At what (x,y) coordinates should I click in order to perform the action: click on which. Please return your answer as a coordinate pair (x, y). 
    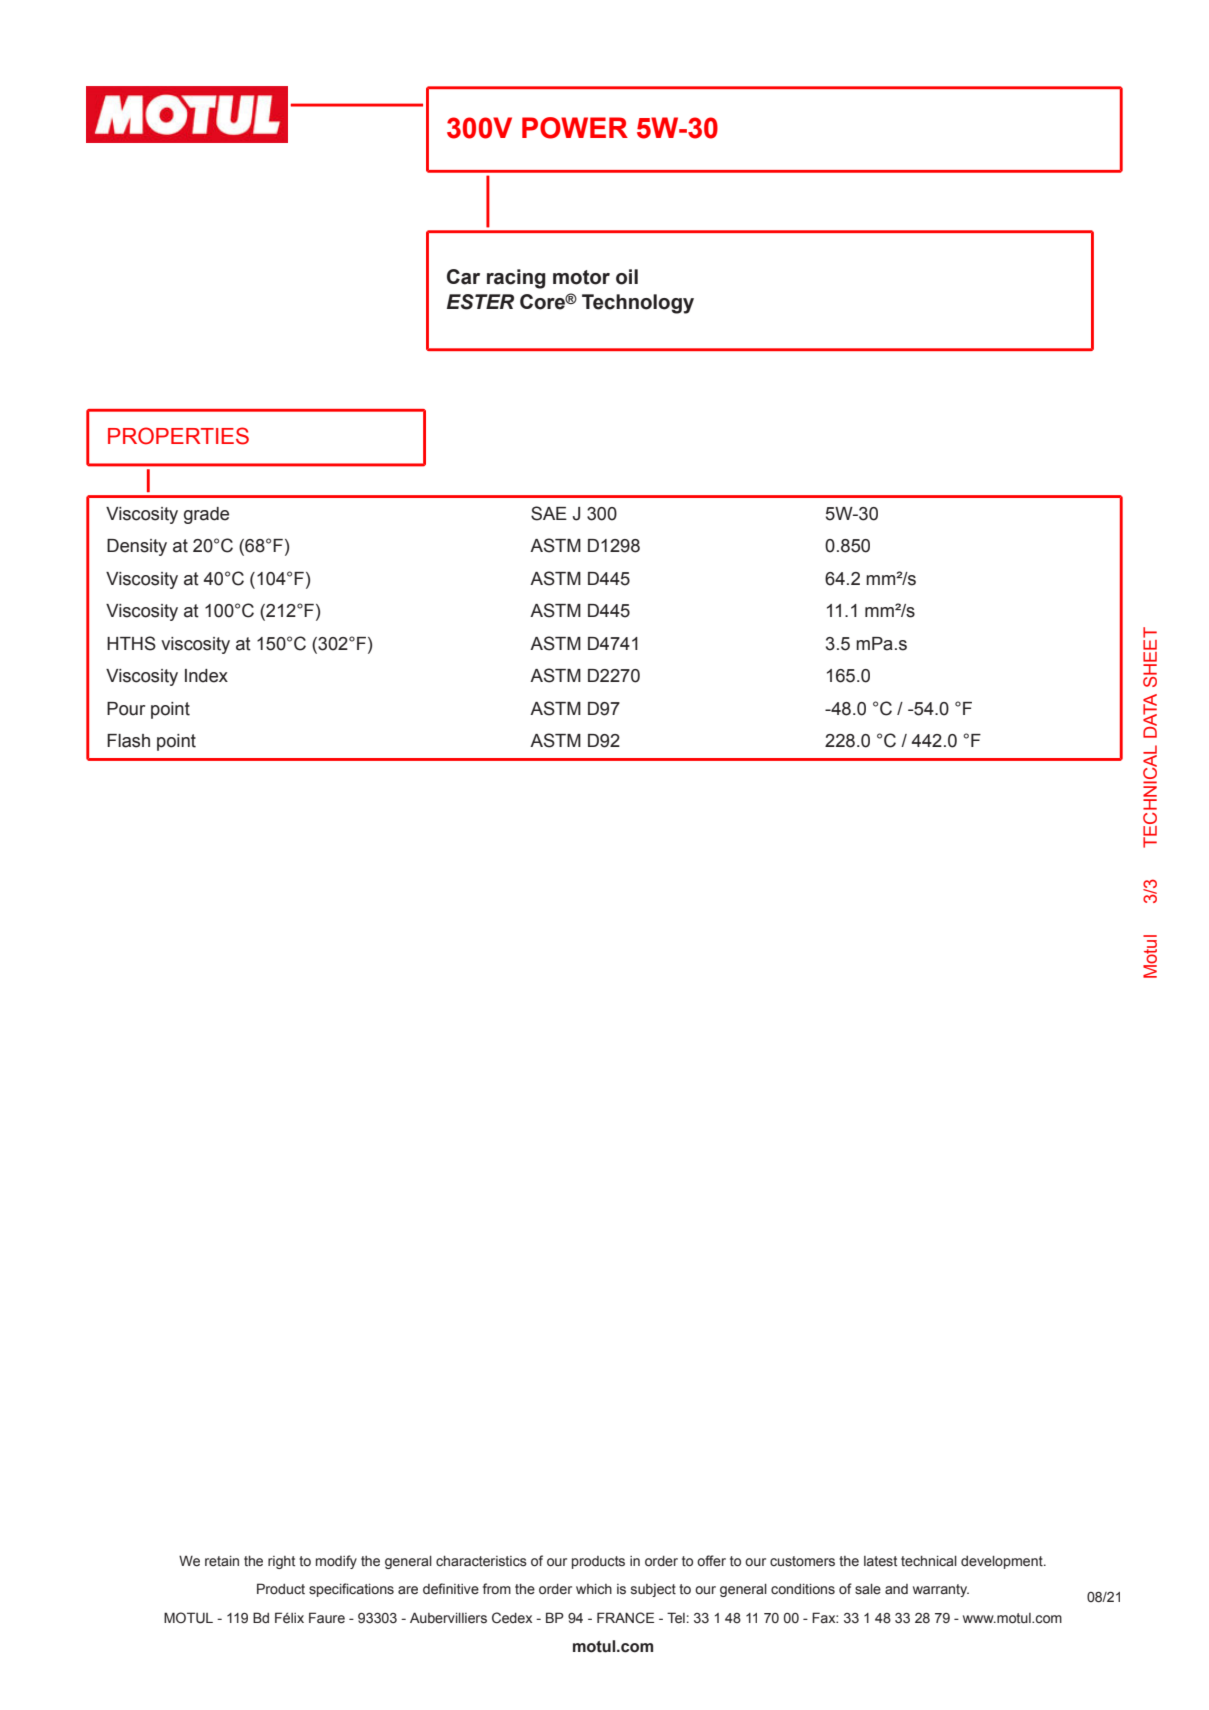
    Looking at the image, I should click on (594, 1589).
